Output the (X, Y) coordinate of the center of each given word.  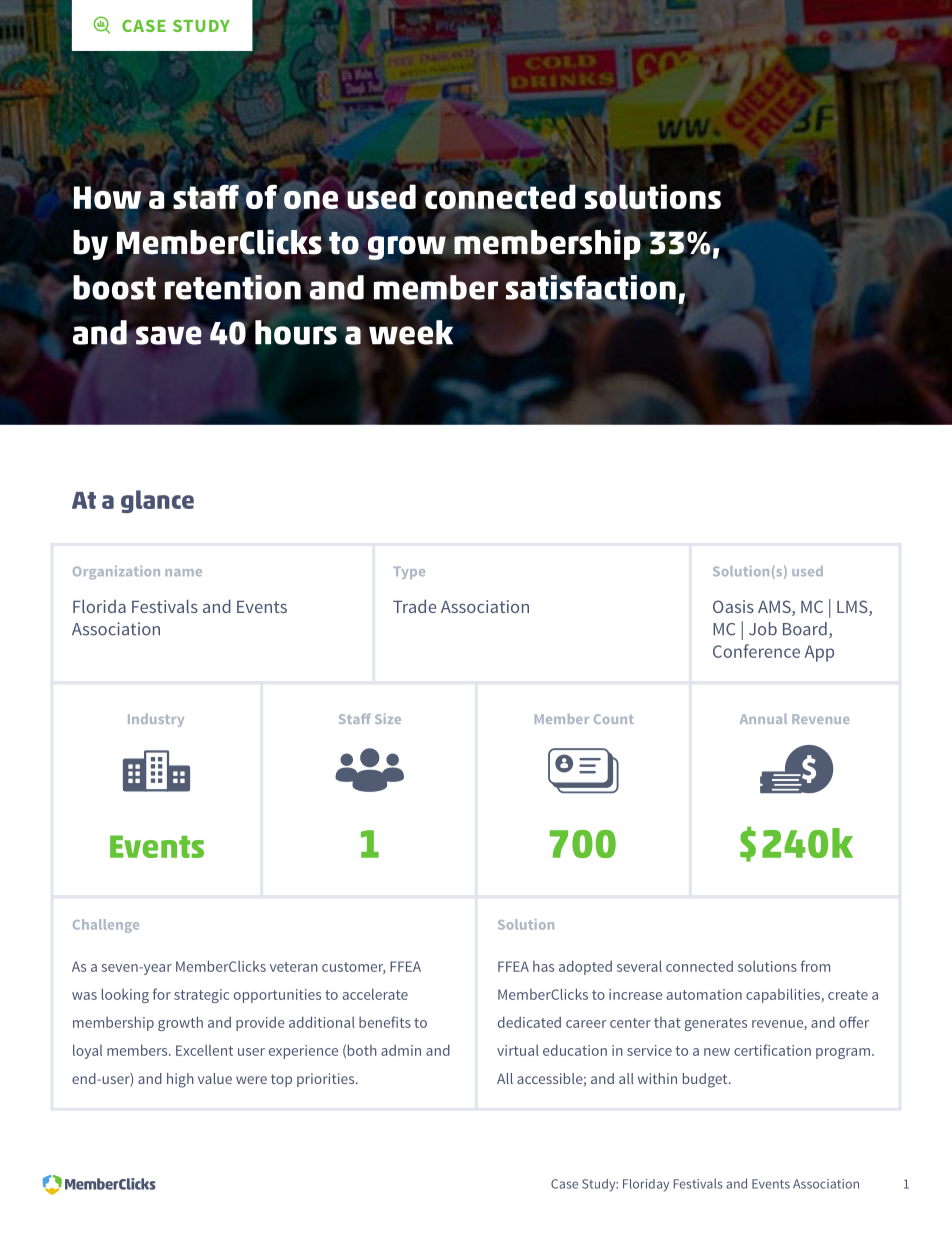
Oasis (733, 606)
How (107, 197)
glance (157, 501)
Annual (763, 719)
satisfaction (591, 288)
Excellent (204, 1050)
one (311, 201)
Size (388, 718)
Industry (156, 720)
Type (409, 573)
